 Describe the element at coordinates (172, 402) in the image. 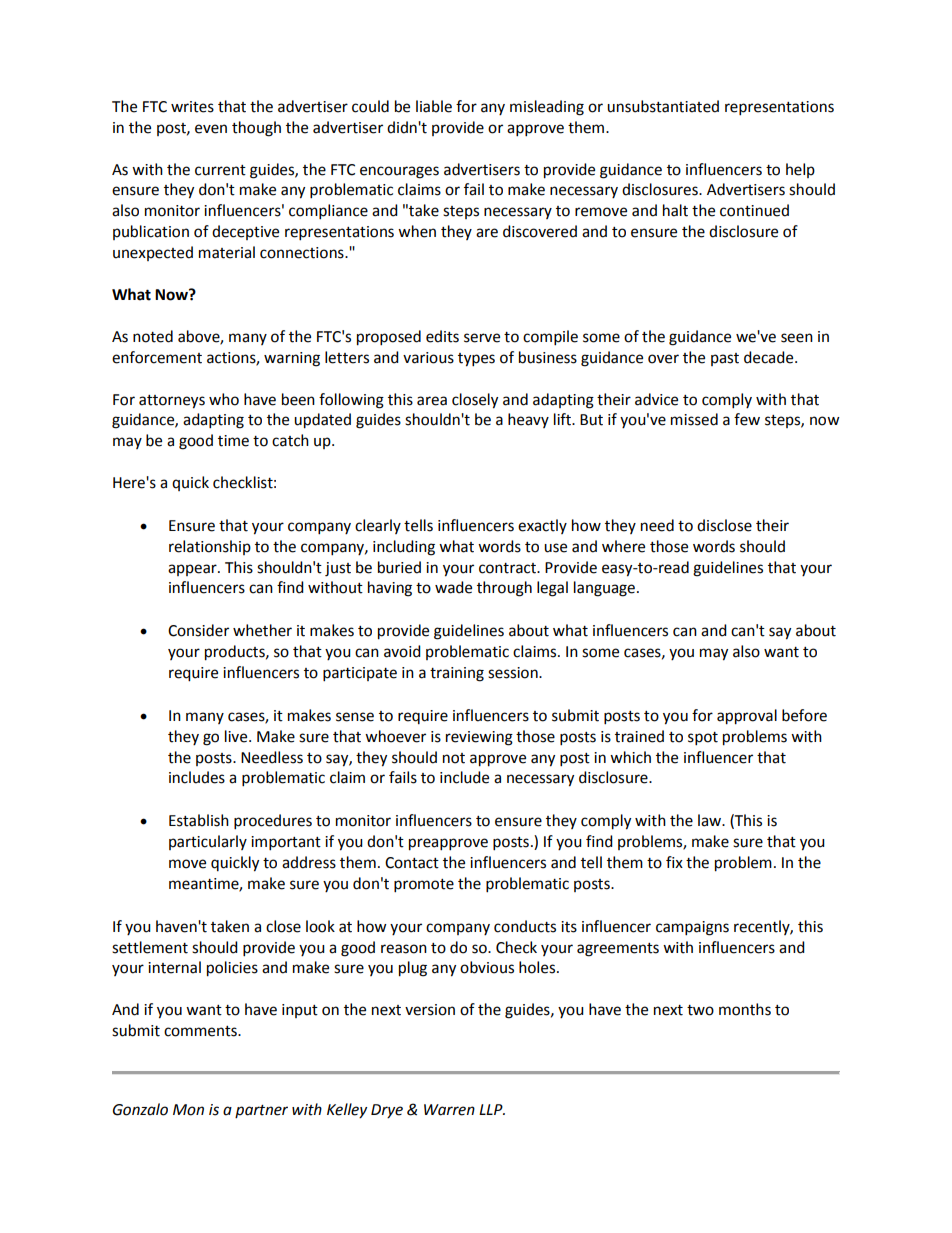

I see `attorneys` at that location.
